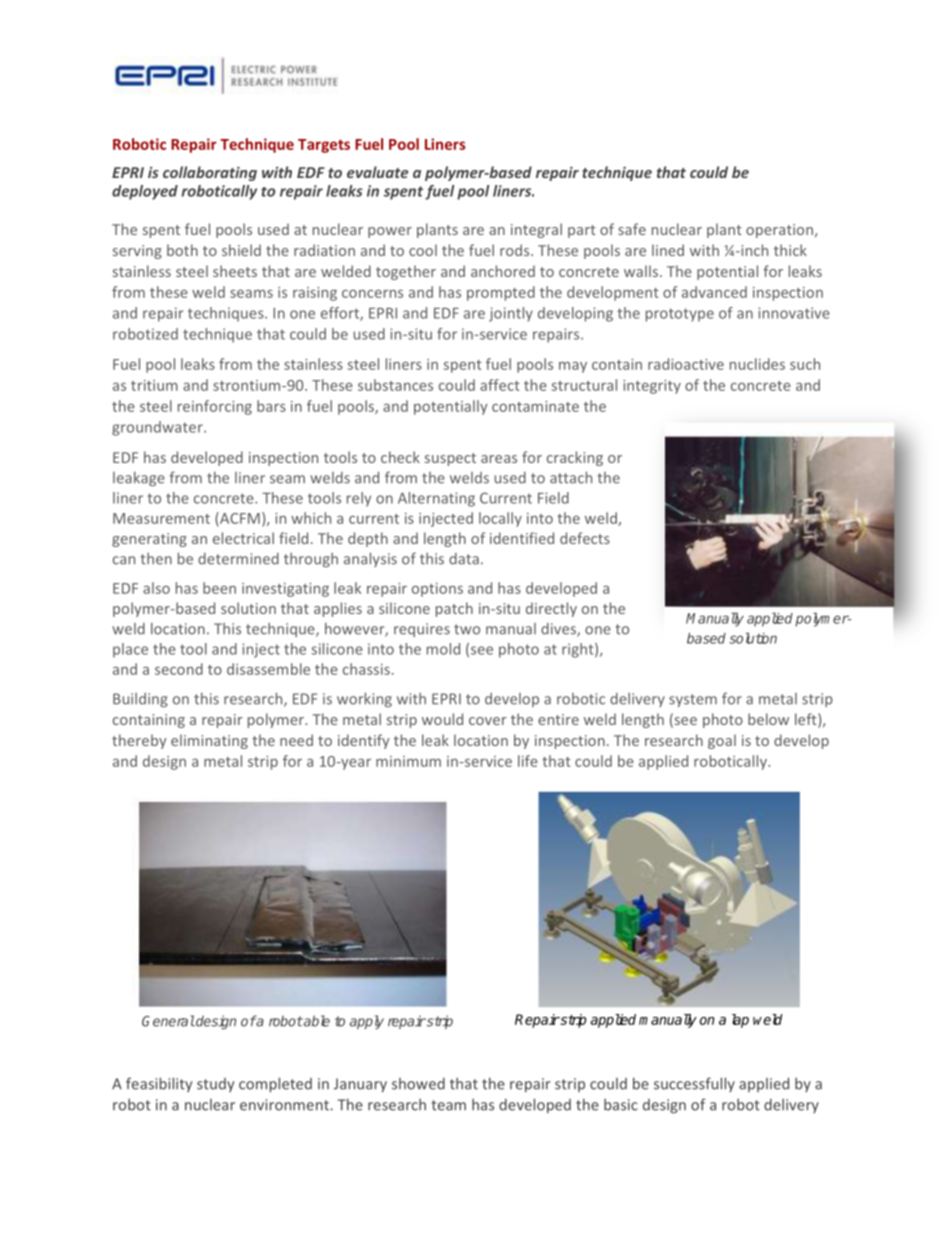  Describe the element at coordinates (161, 518) in the screenshot. I see `Measurement` at that location.
